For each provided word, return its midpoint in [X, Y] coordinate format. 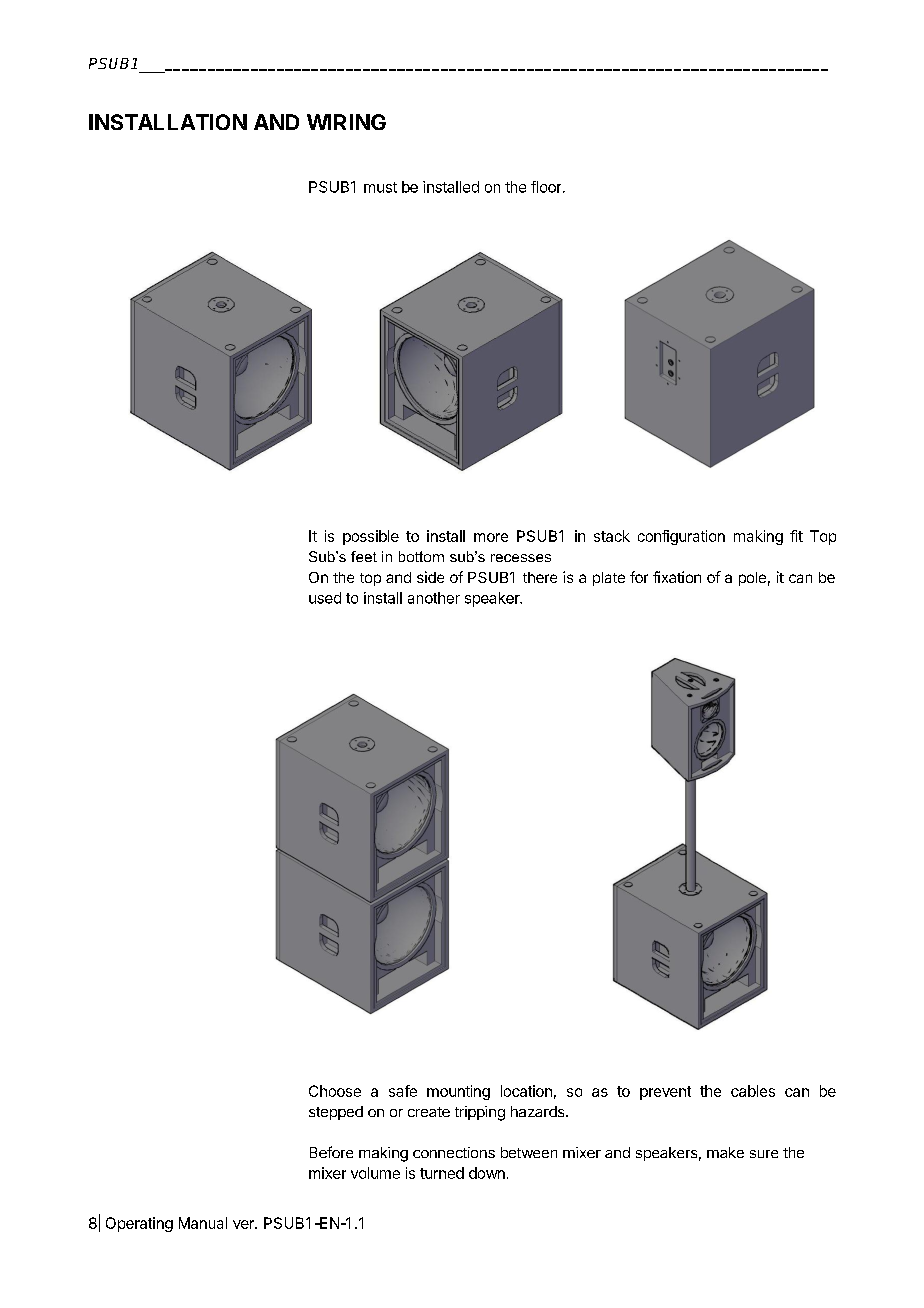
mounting [458, 1092]
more [491, 537]
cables [753, 1091]
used [325, 598]
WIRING [346, 122]
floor [547, 187]
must [380, 187]
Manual [203, 1223]
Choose [335, 1091]
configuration [681, 537]
